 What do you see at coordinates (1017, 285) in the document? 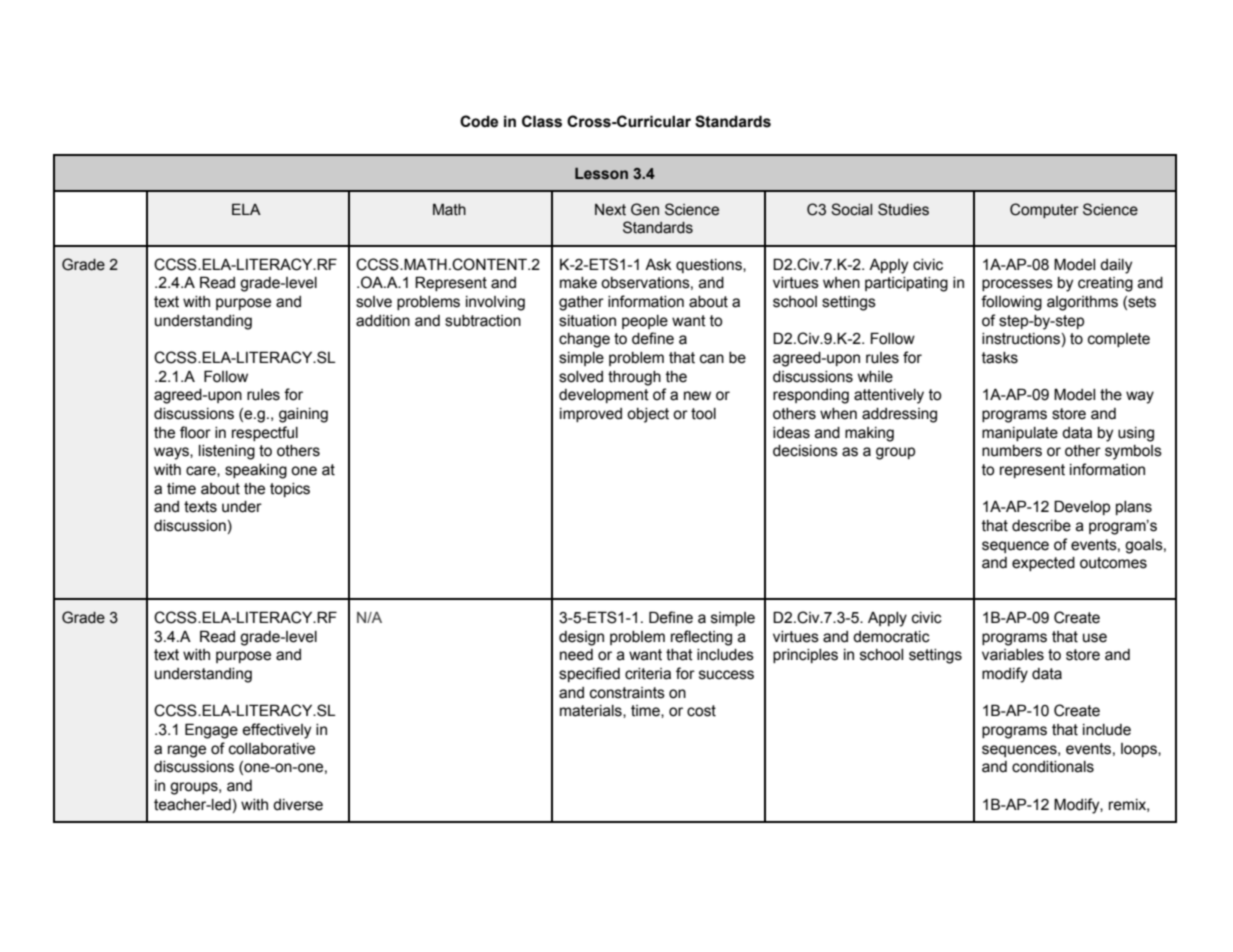
I see `processes` at bounding box center [1017, 285].
